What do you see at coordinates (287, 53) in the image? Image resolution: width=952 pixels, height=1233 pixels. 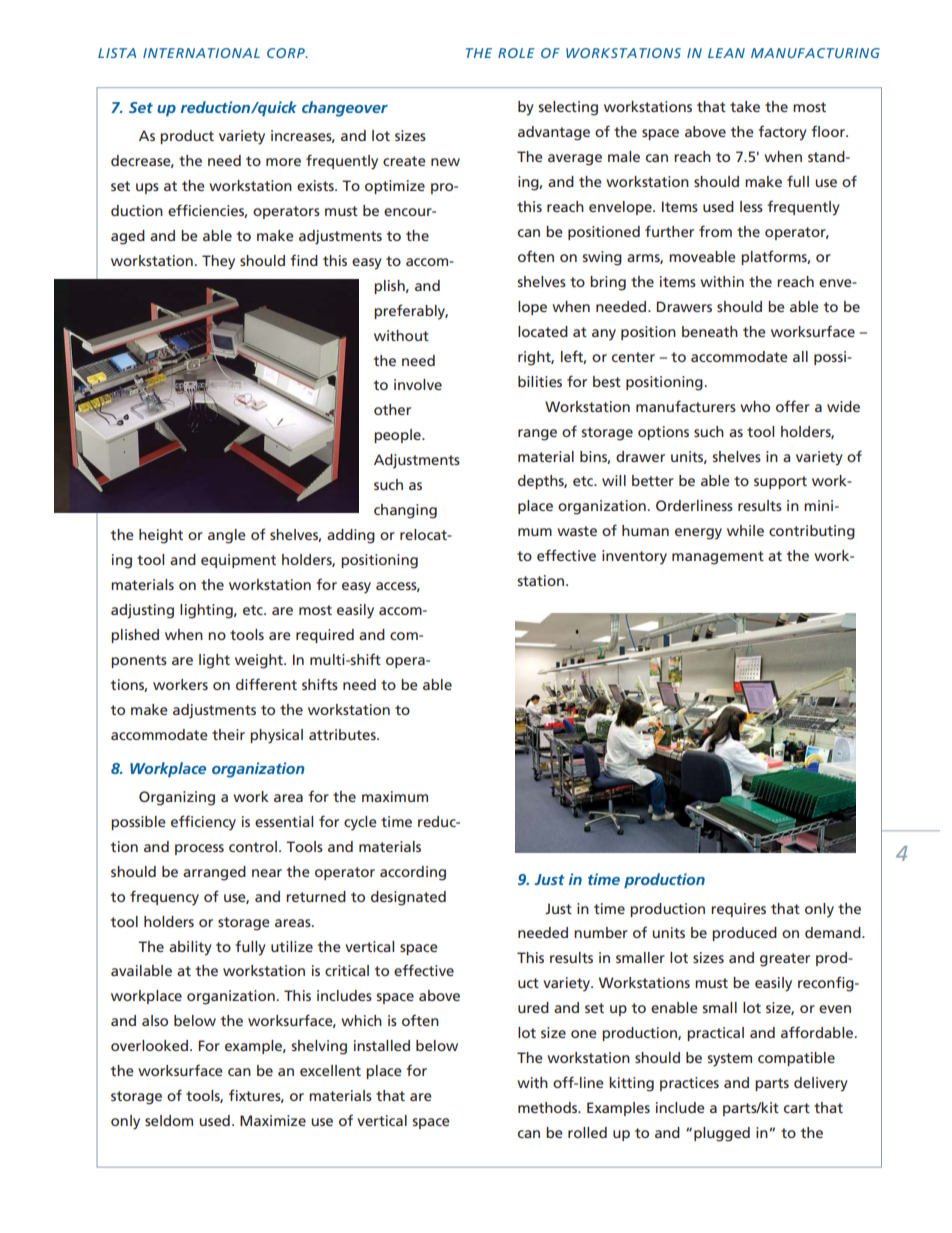 I see `CORP` at bounding box center [287, 53].
